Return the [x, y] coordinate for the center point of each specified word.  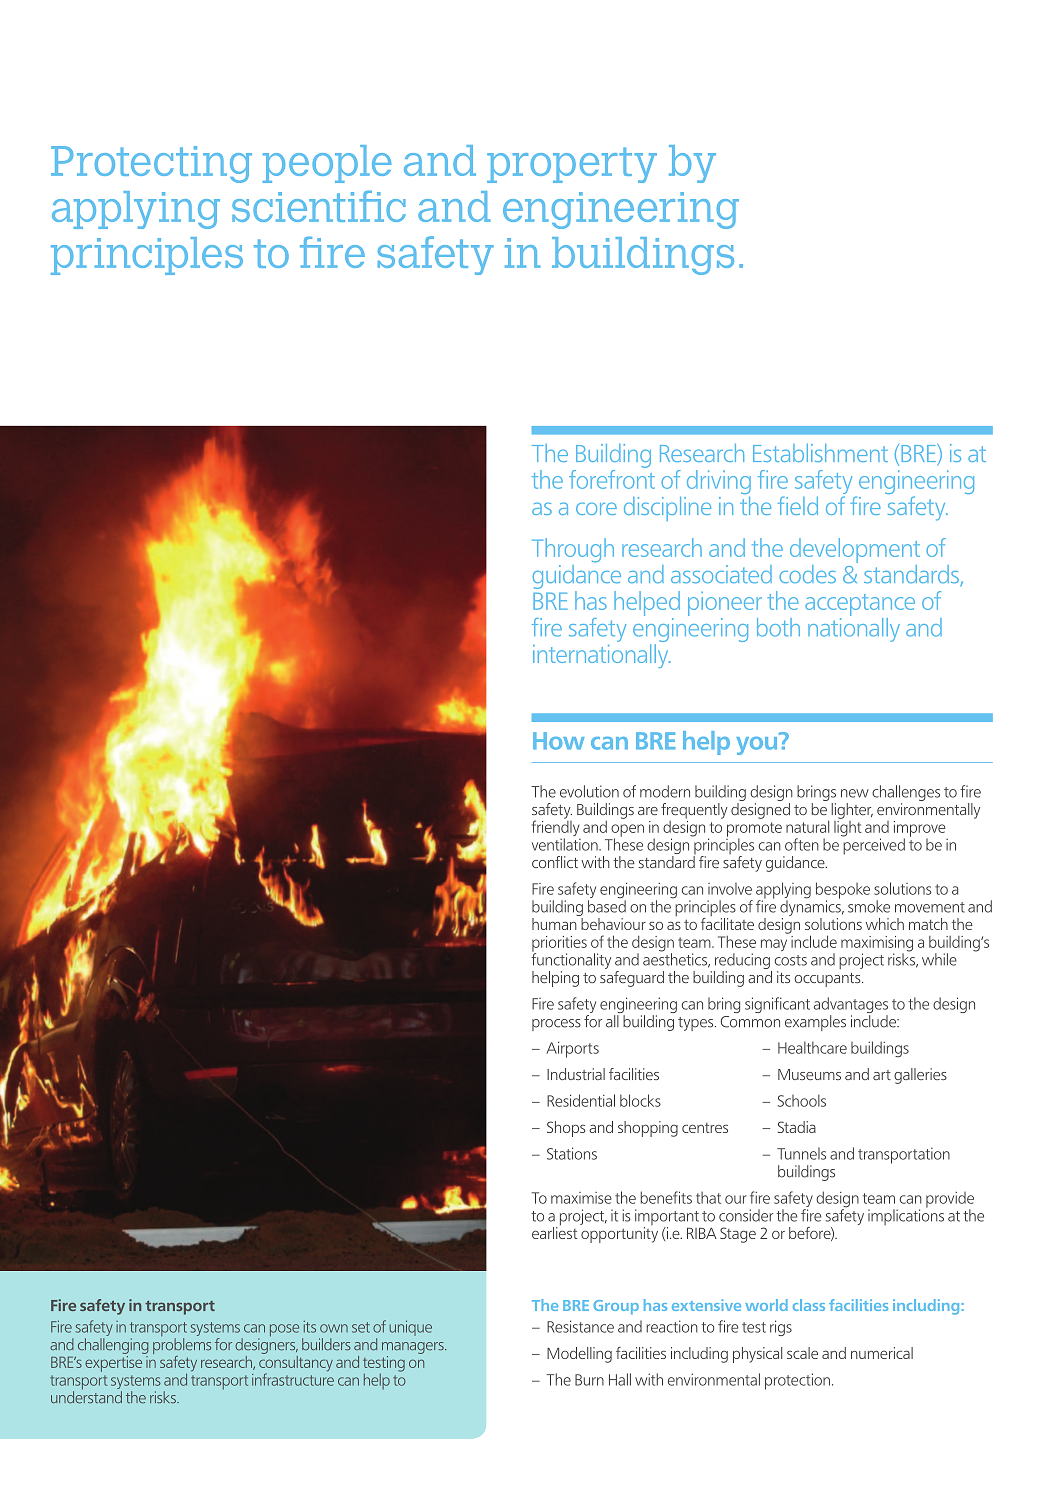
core [596, 508]
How [558, 741]
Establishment [820, 453]
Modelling [579, 1355]
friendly [556, 828]
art [882, 1075]
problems [182, 1347]
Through [573, 550]
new [855, 793]
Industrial [576, 1074]
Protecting [151, 164]
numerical [882, 1353]
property [572, 165]
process [556, 1025]
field [798, 505]
